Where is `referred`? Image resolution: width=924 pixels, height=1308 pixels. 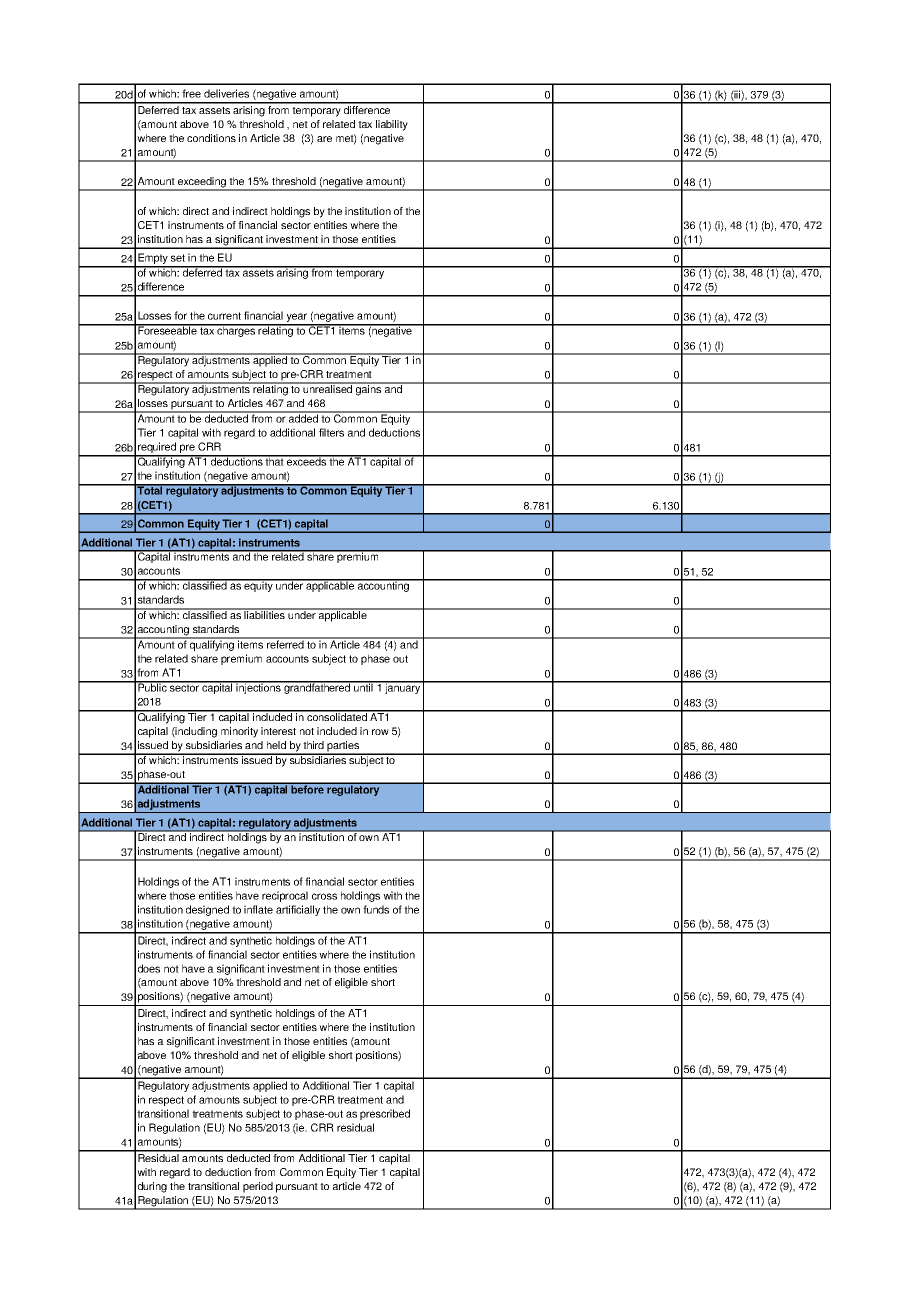 referred is located at coordinates (285, 643).
